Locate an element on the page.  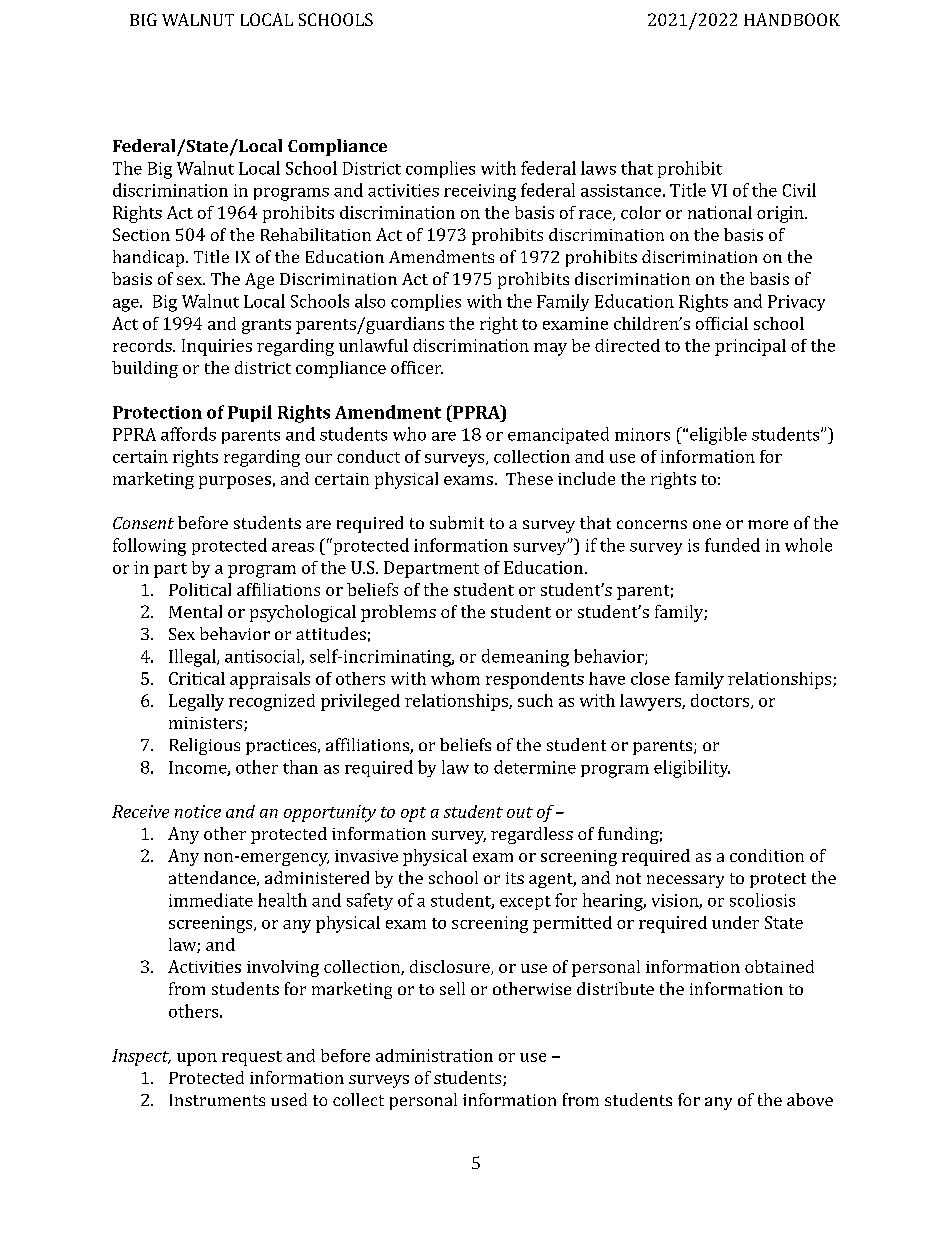
officer is located at coordinates (417, 367).
